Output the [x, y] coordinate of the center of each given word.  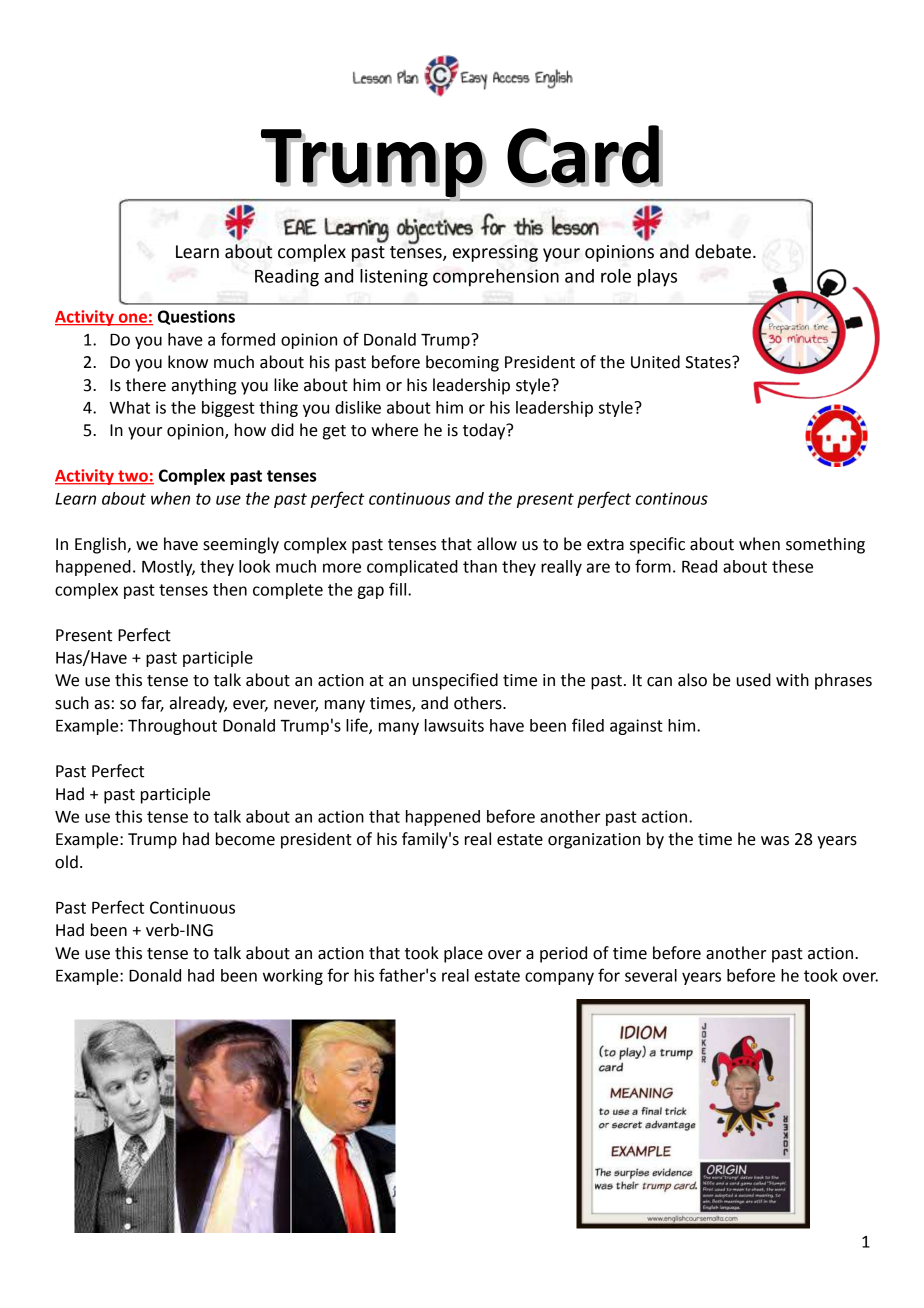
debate [723, 251]
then [230, 589]
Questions [196, 317]
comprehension [496, 278]
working [293, 977]
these [792, 566]
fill [399, 589]
